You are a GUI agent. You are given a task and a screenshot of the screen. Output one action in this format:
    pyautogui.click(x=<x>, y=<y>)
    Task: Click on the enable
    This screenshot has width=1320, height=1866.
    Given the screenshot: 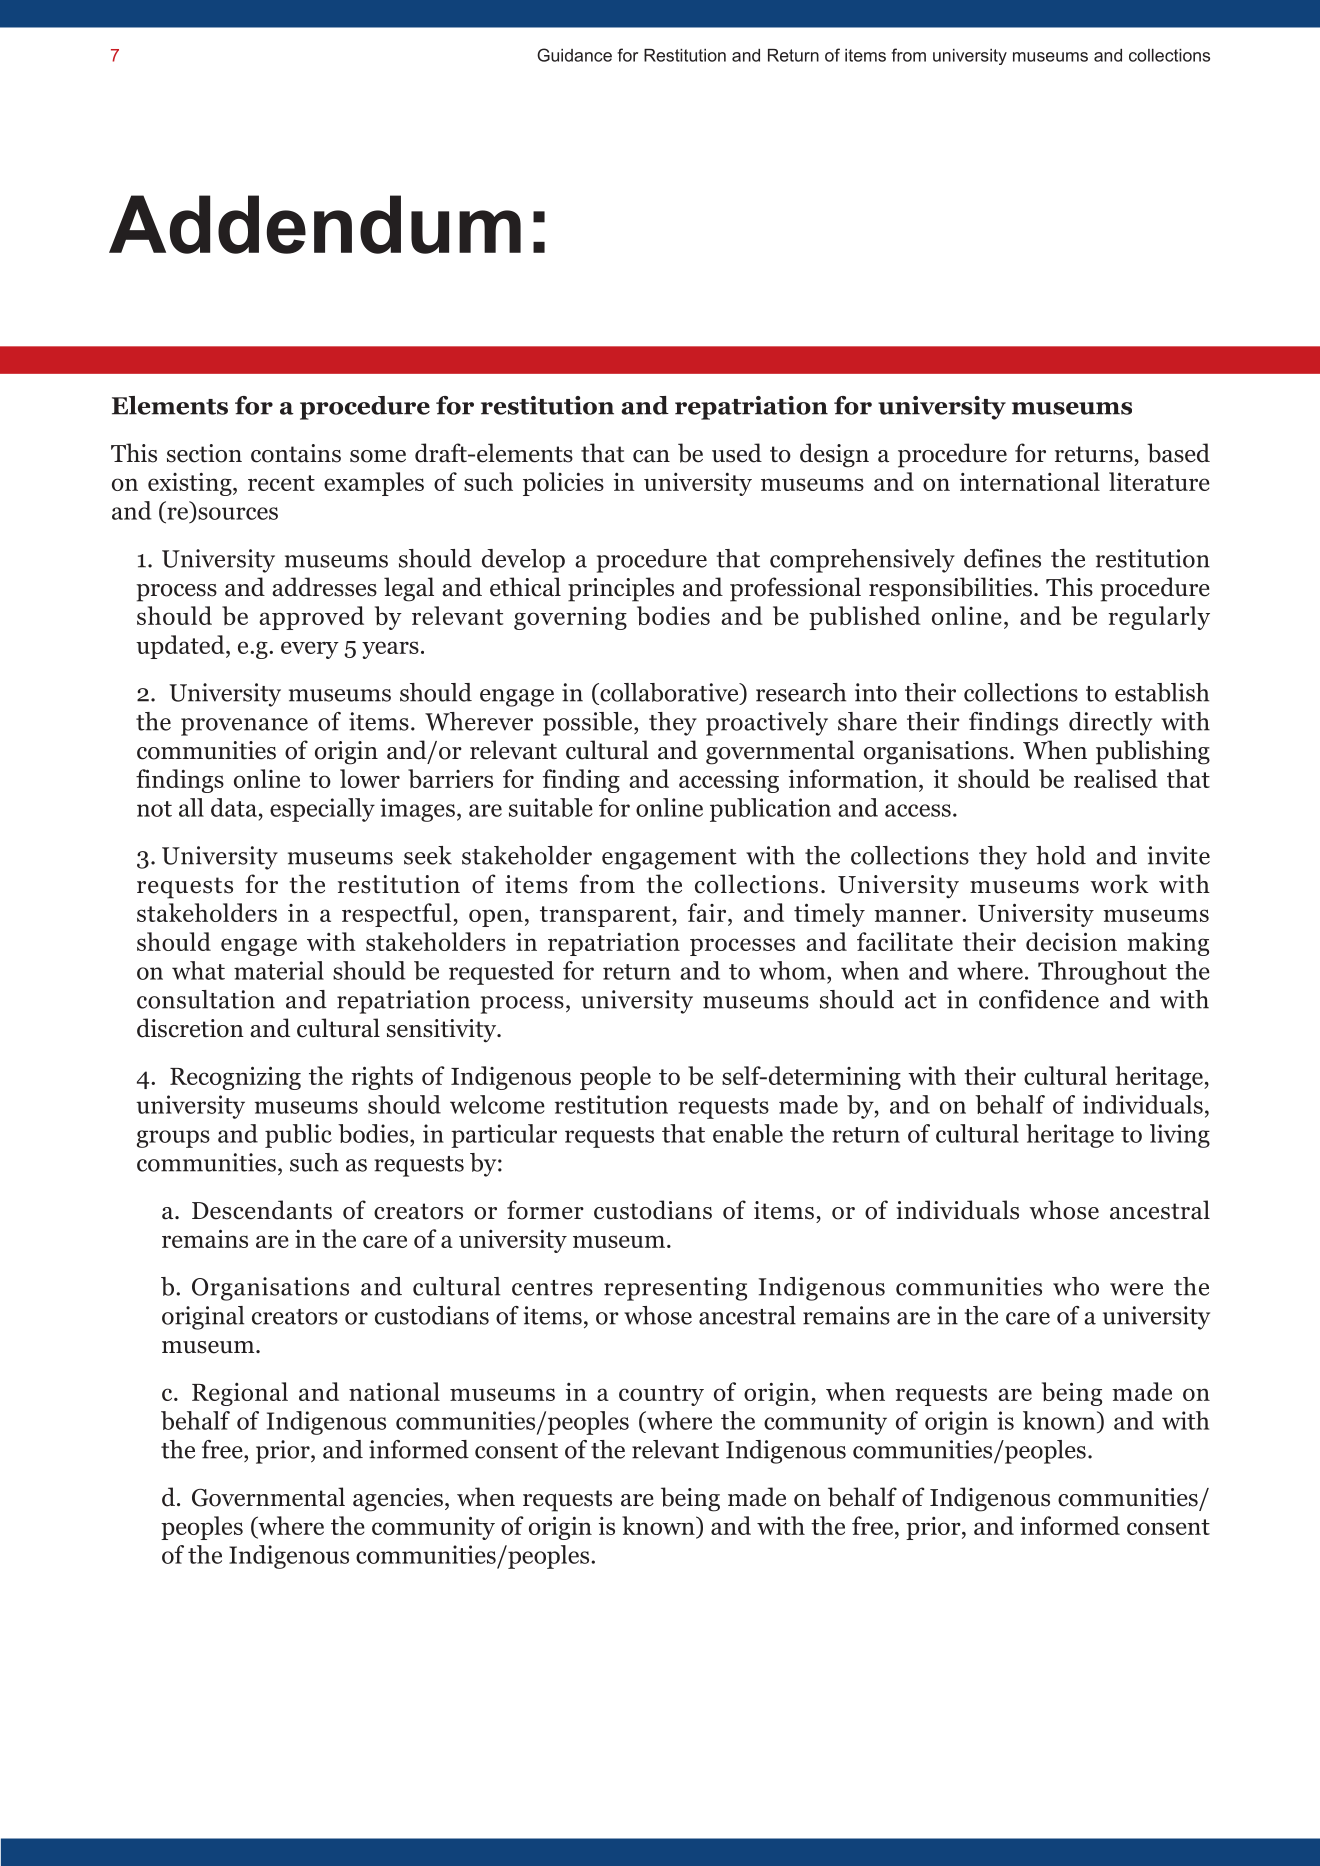 What is the action you would take?
    pyautogui.click(x=748, y=1133)
